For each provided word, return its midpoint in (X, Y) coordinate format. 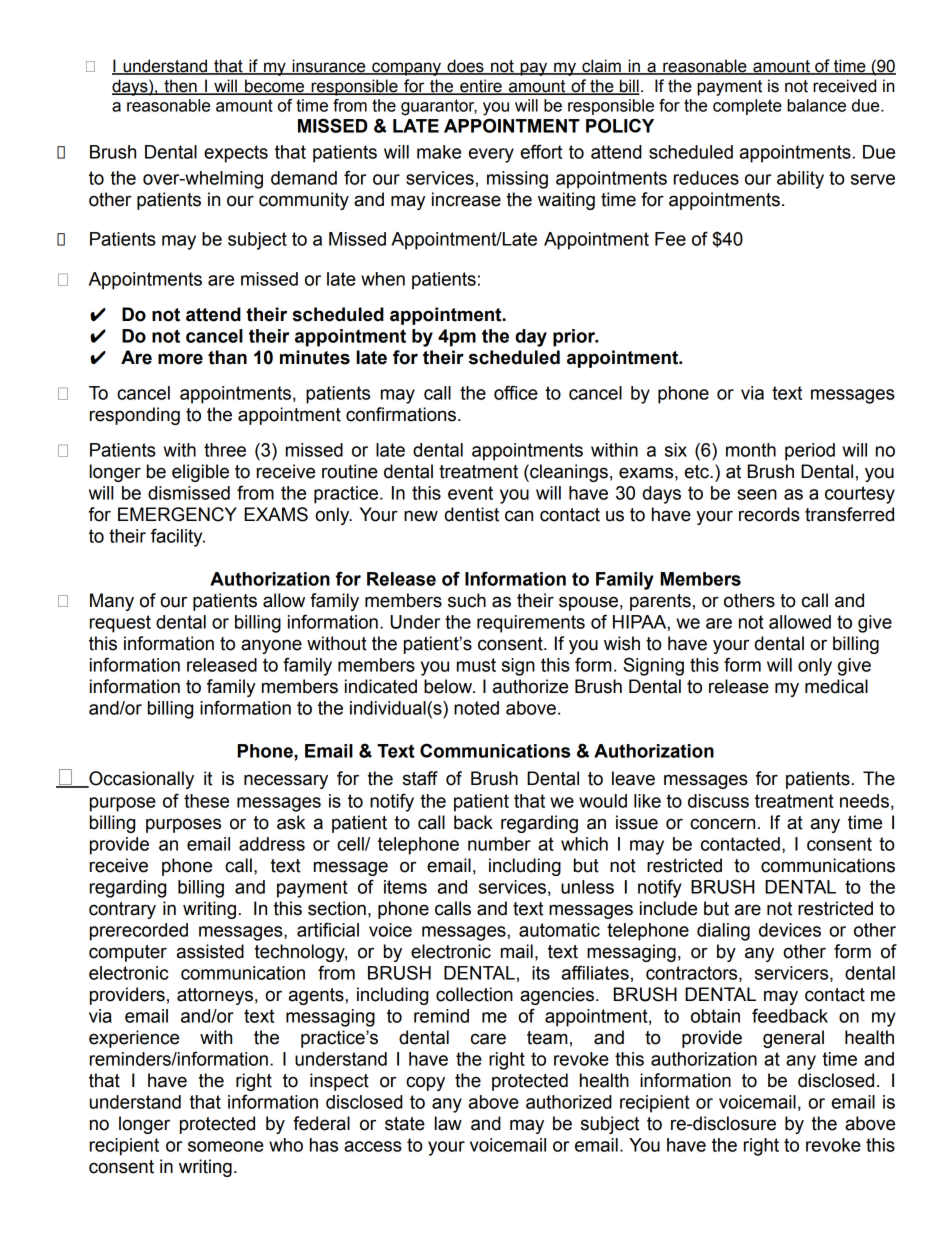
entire (481, 86)
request (120, 624)
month (751, 450)
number (499, 844)
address (272, 844)
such (467, 600)
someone (226, 1146)
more (180, 359)
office (516, 392)
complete (747, 107)
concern (722, 824)
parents (660, 602)
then (180, 86)
